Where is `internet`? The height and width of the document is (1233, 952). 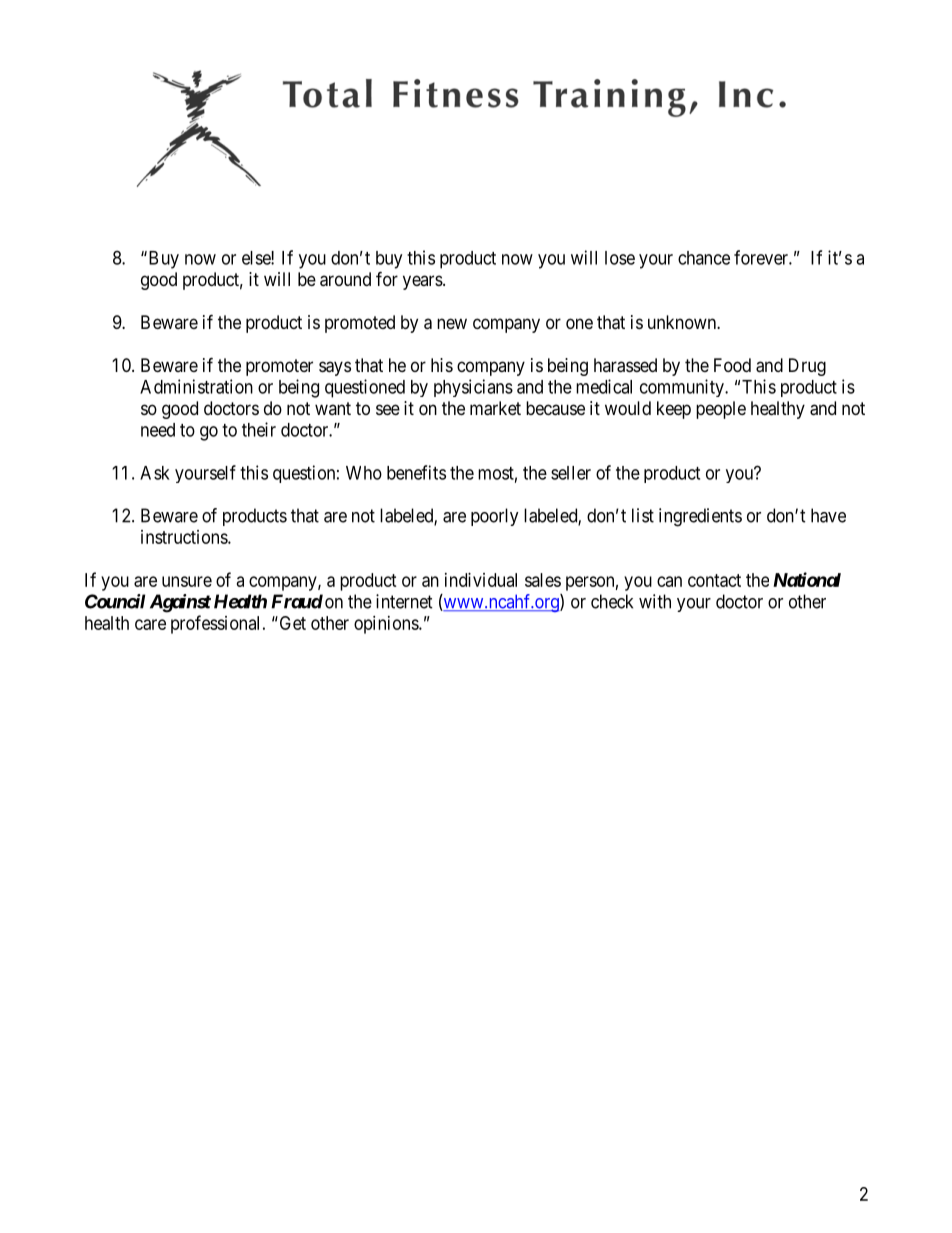
internet is located at coordinates (404, 601).
